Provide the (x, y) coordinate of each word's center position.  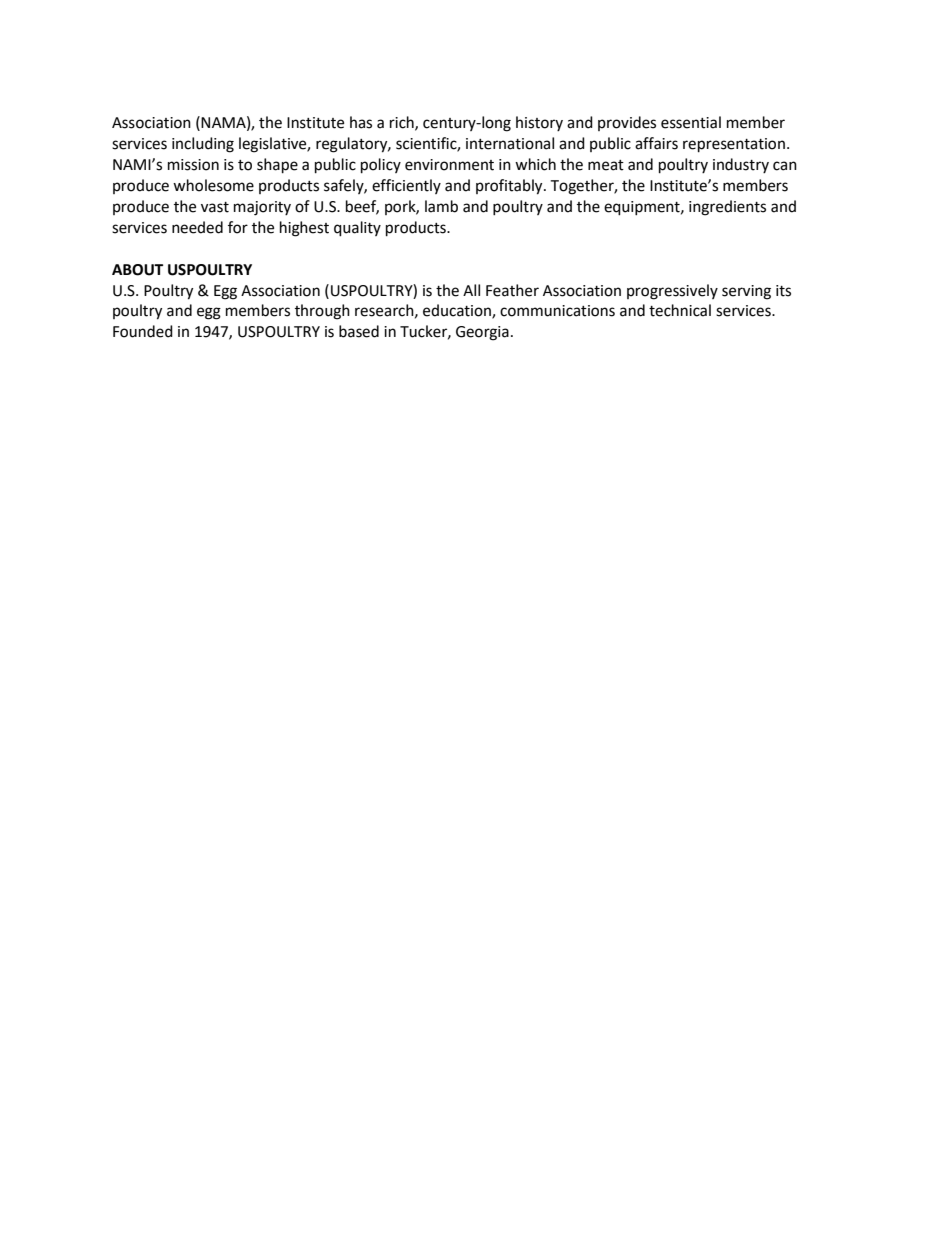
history (539, 123)
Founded (143, 331)
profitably (510, 187)
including (203, 145)
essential (691, 122)
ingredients (727, 208)
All (471, 290)
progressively (672, 292)
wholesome (213, 185)
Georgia (482, 333)
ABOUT (137, 270)
